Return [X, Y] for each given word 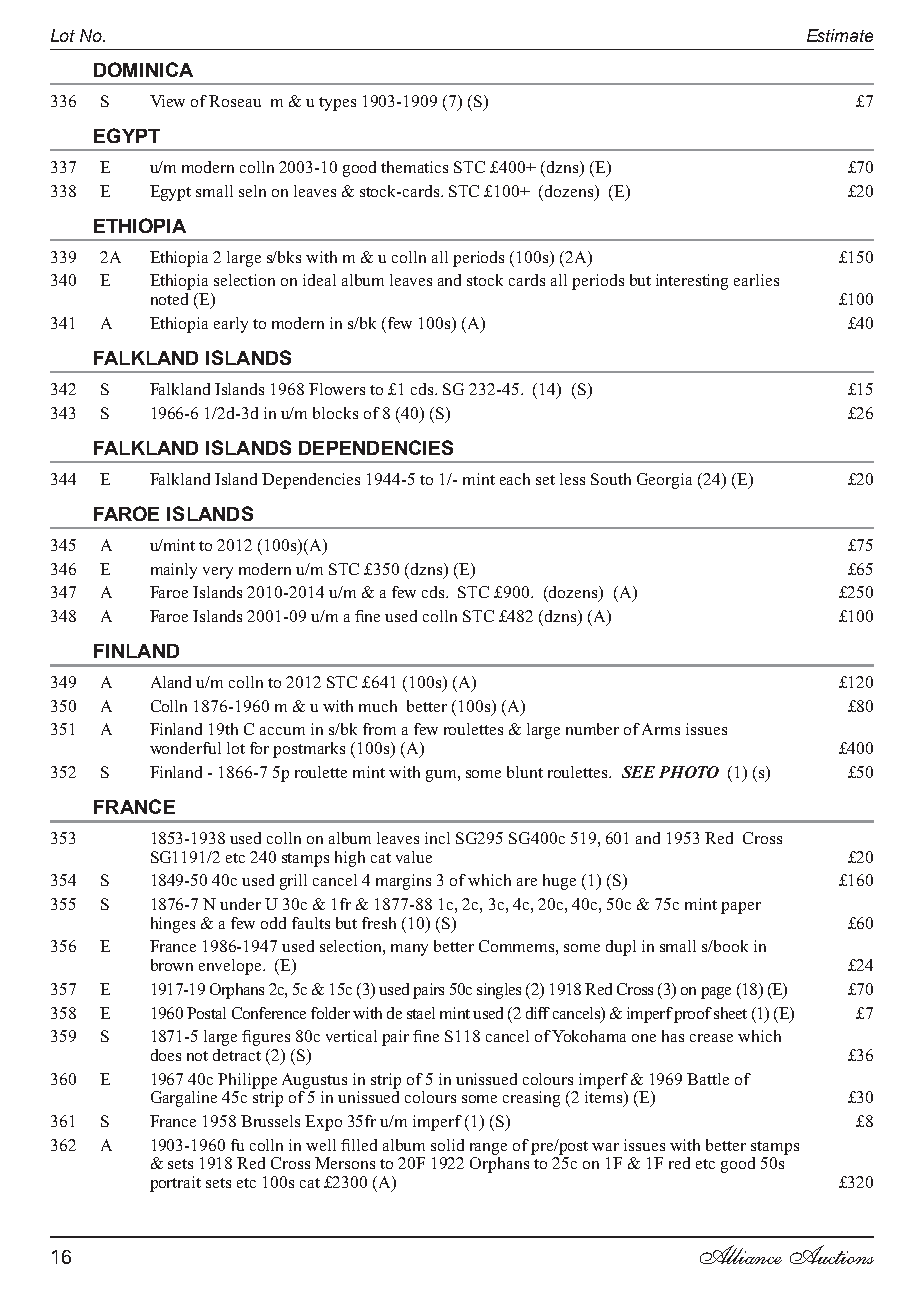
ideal [319, 280]
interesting [692, 282]
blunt [525, 772]
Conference [269, 1013]
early [231, 325]
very [218, 573]
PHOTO [689, 772]
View [167, 101]
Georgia [664, 481]
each [515, 479]
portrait [175, 1184]
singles [499, 991]
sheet [730, 1013]
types [337, 104]
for [259, 748]
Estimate [840, 35]
